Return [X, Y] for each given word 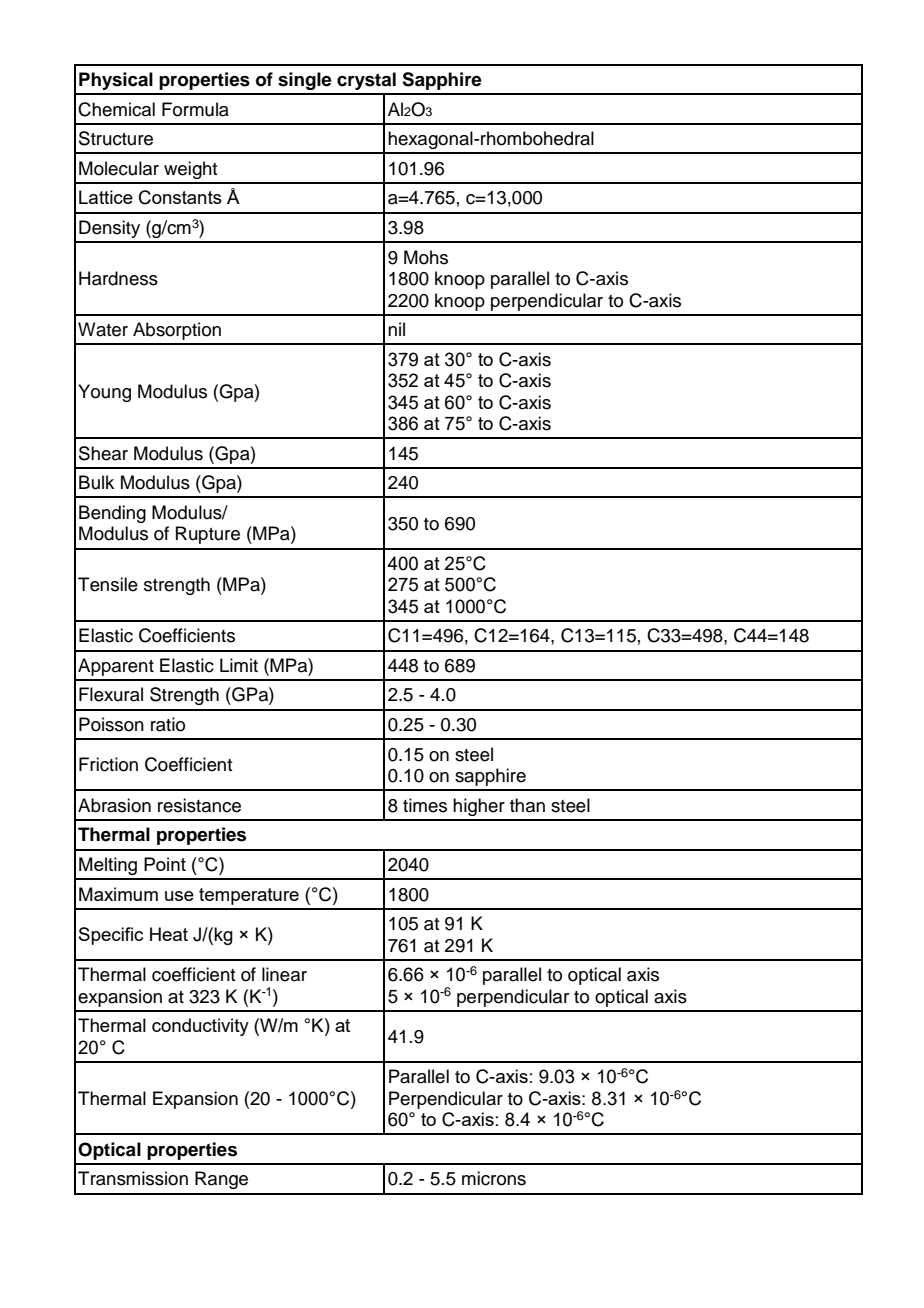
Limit [239, 665]
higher [479, 807]
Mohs [426, 257]
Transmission [133, 1178]
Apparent [116, 667]
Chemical [116, 109]
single [305, 81]
